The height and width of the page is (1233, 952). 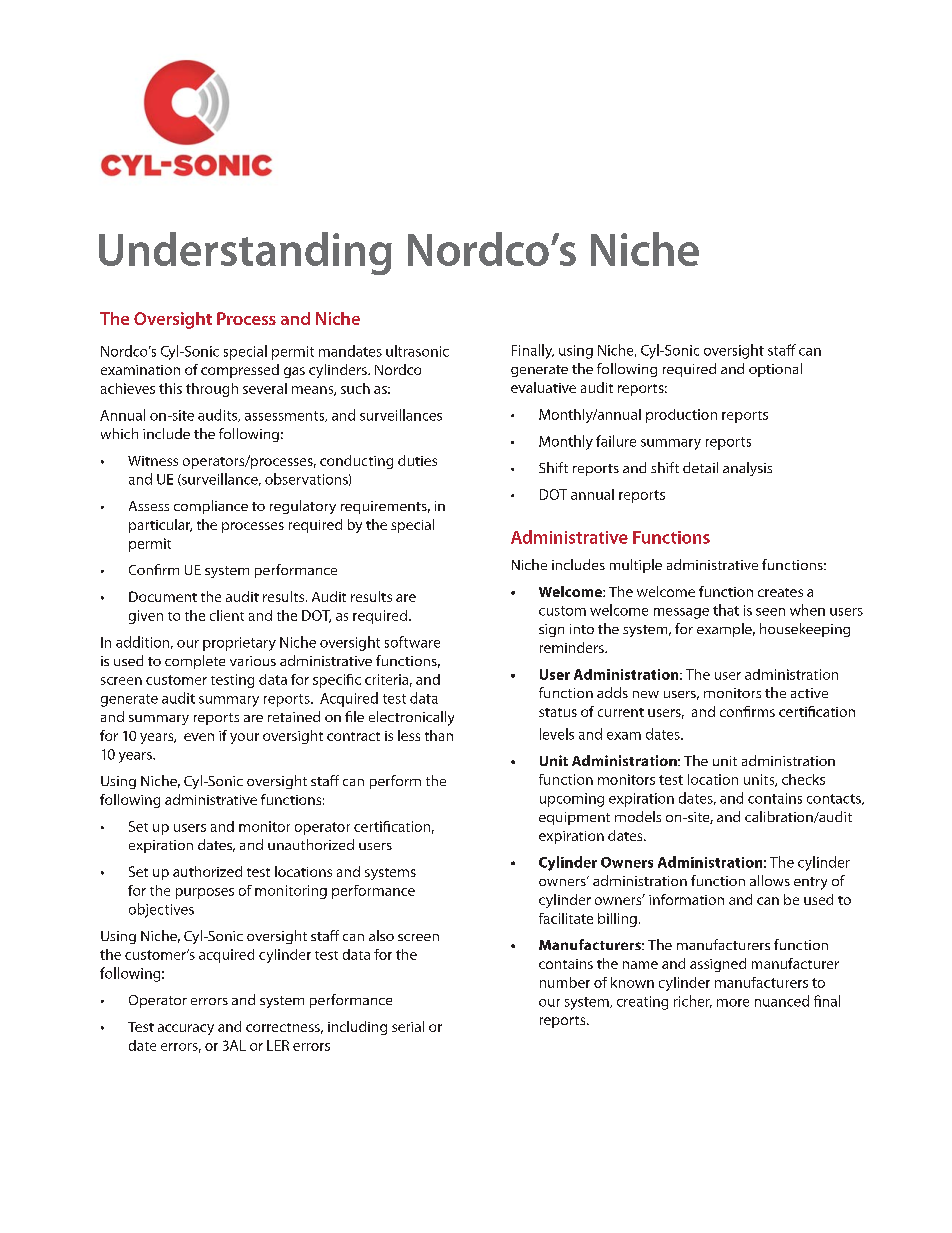 I want to click on equipment, so click(x=574, y=818).
